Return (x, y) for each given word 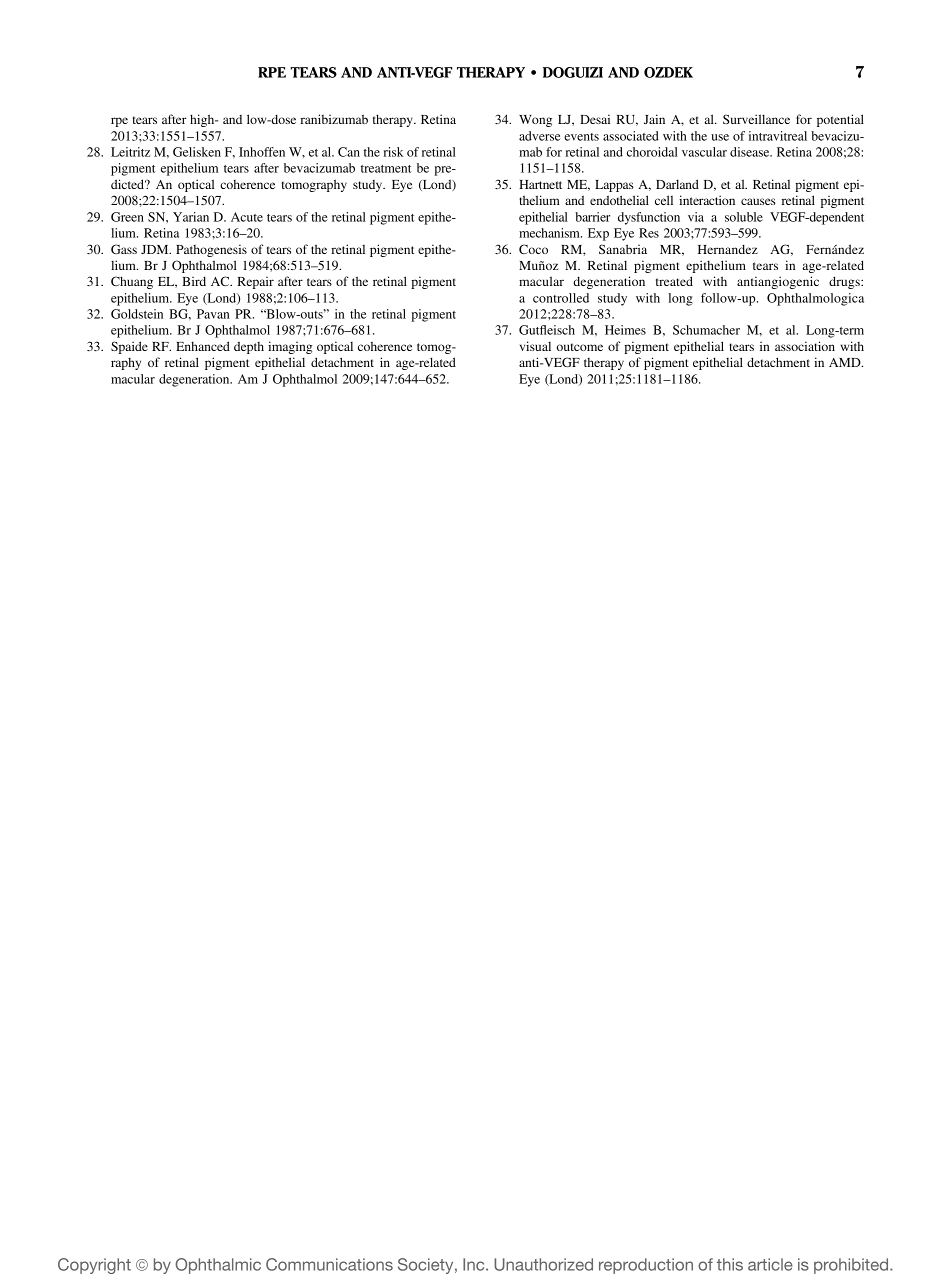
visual (535, 346)
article (770, 1264)
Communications (329, 1264)
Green (127, 217)
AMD (846, 362)
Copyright (94, 1266)
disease (751, 152)
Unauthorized (543, 1264)
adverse (540, 136)
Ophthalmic (218, 1266)
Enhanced (203, 346)
